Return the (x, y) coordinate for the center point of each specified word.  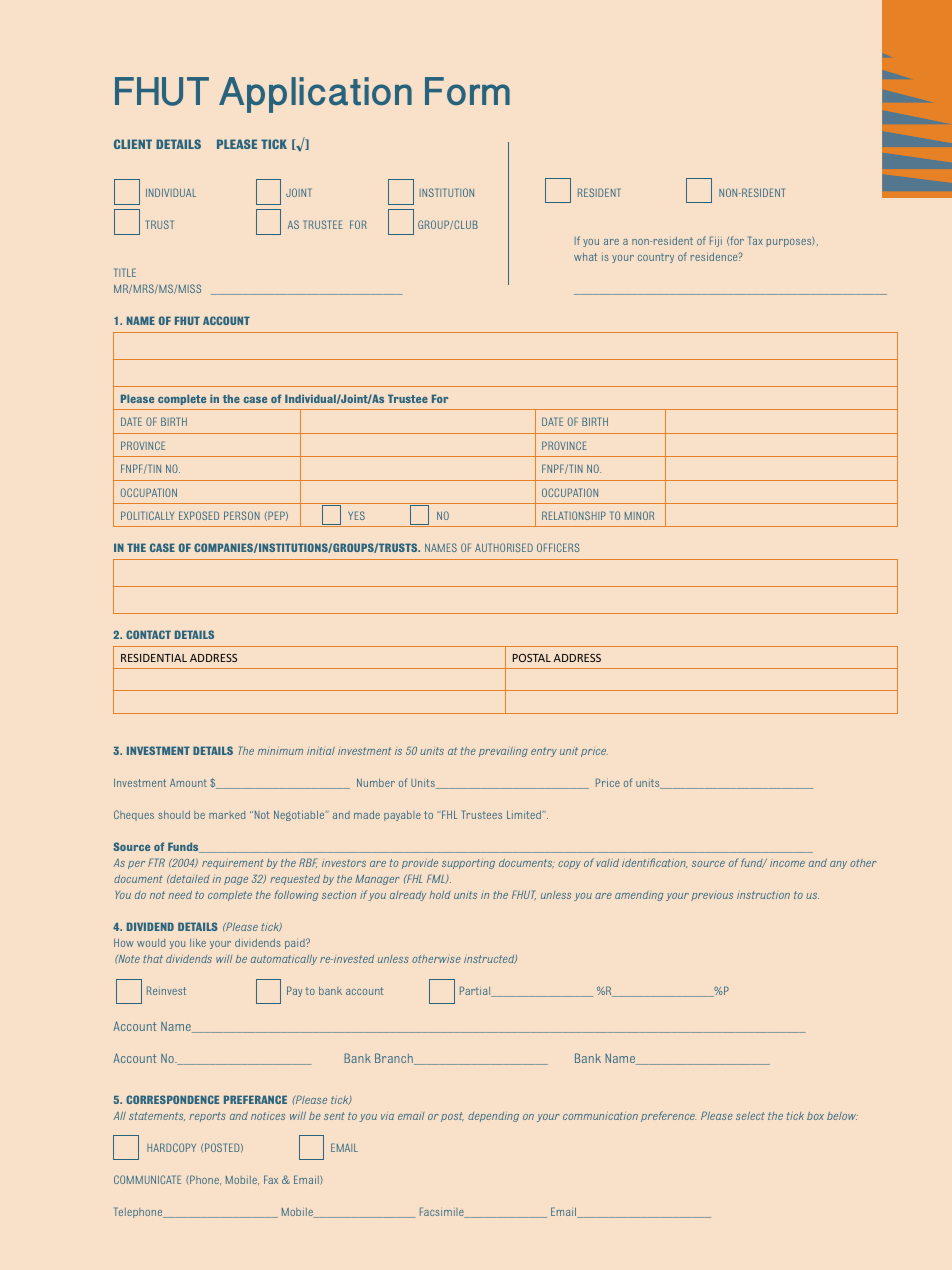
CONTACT (148, 634)
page (236, 881)
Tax (755, 240)
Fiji (716, 241)
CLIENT (133, 144)
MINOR (639, 515)
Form (467, 91)
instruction (763, 895)
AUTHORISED (504, 547)
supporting (468, 864)
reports (207, 1117)
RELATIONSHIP (574, 515)
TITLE (125, 272)
